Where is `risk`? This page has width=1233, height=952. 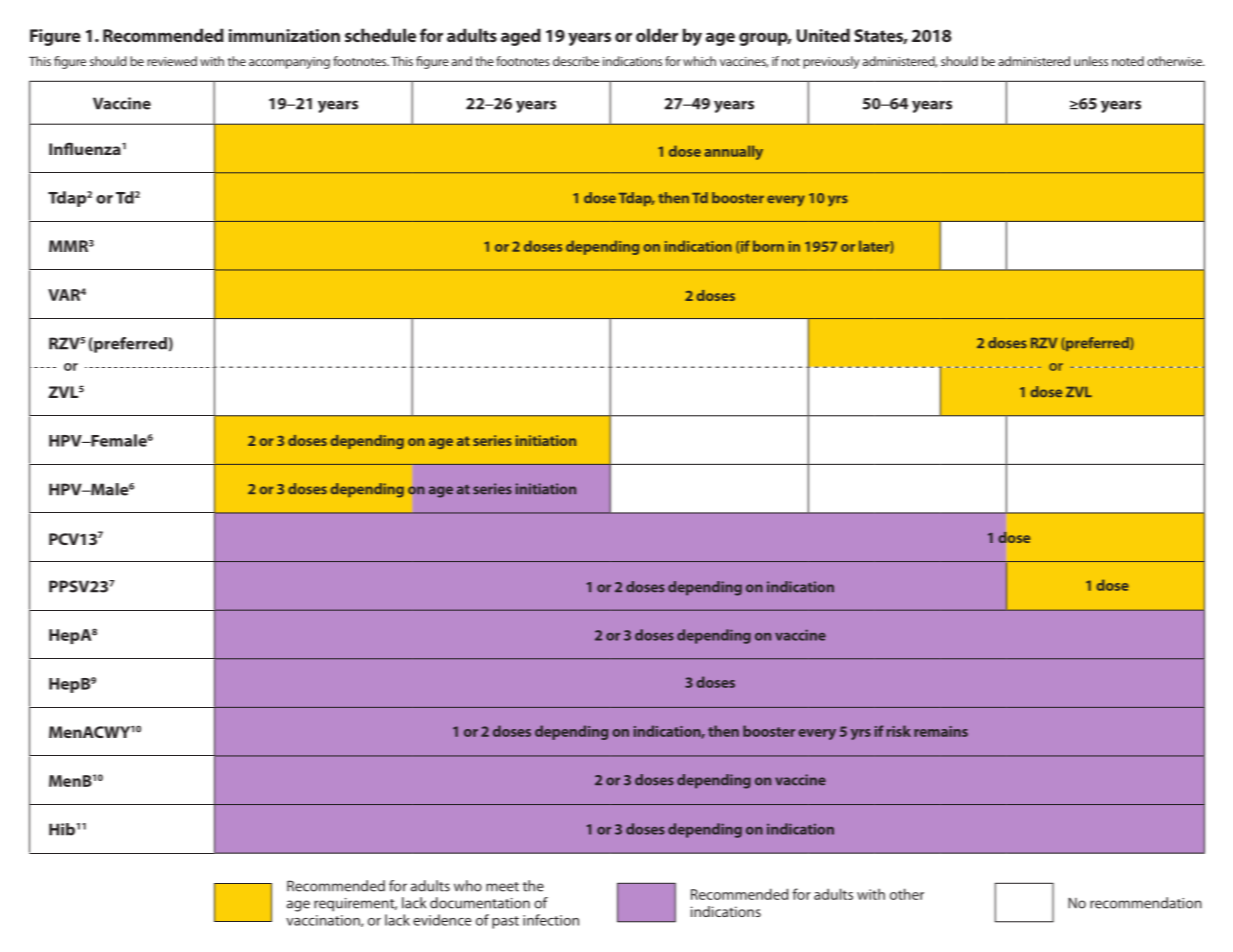 risk is located at coordinates (899, 731).
